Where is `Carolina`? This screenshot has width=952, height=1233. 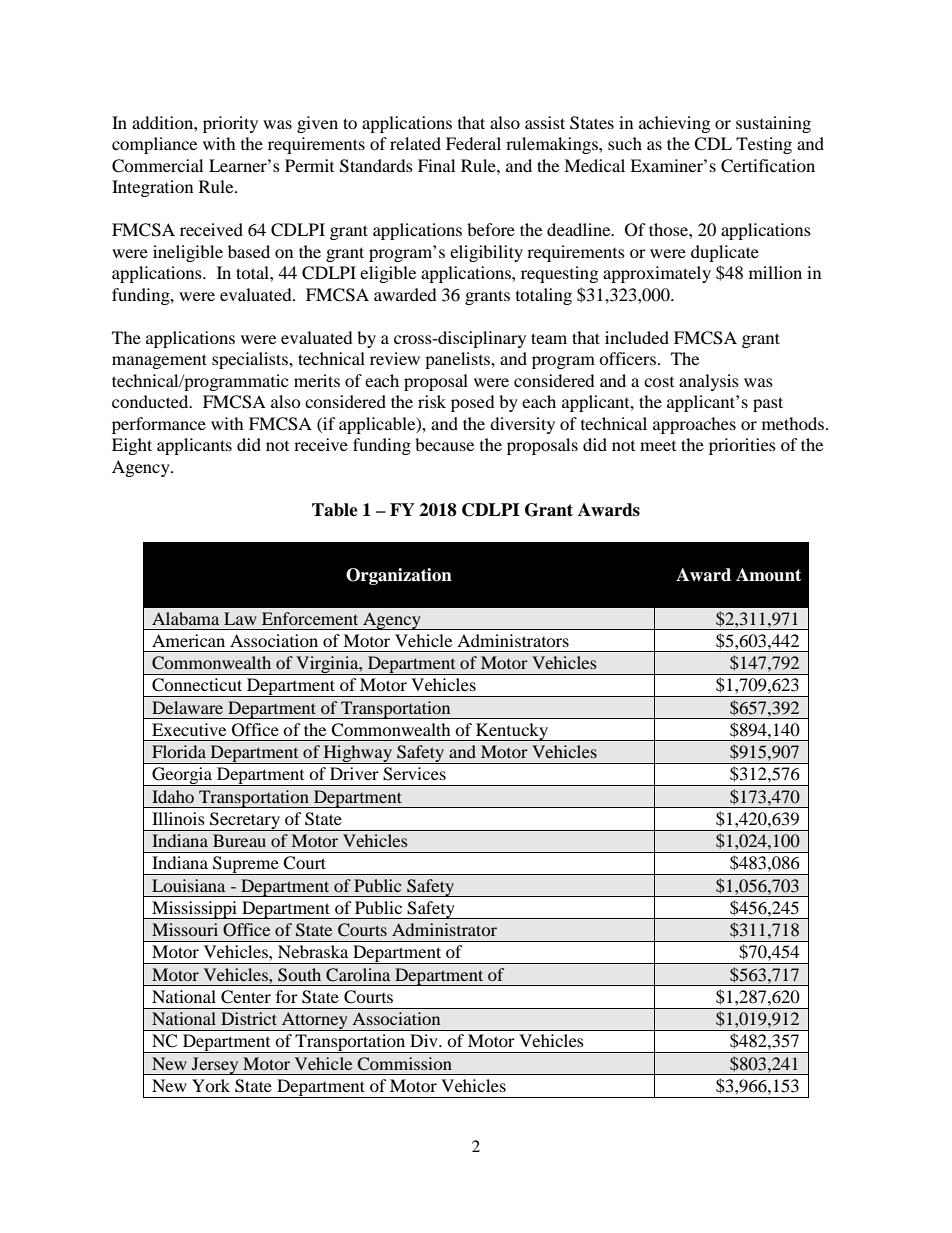
Carolina is located at coordinates (358, 975).
